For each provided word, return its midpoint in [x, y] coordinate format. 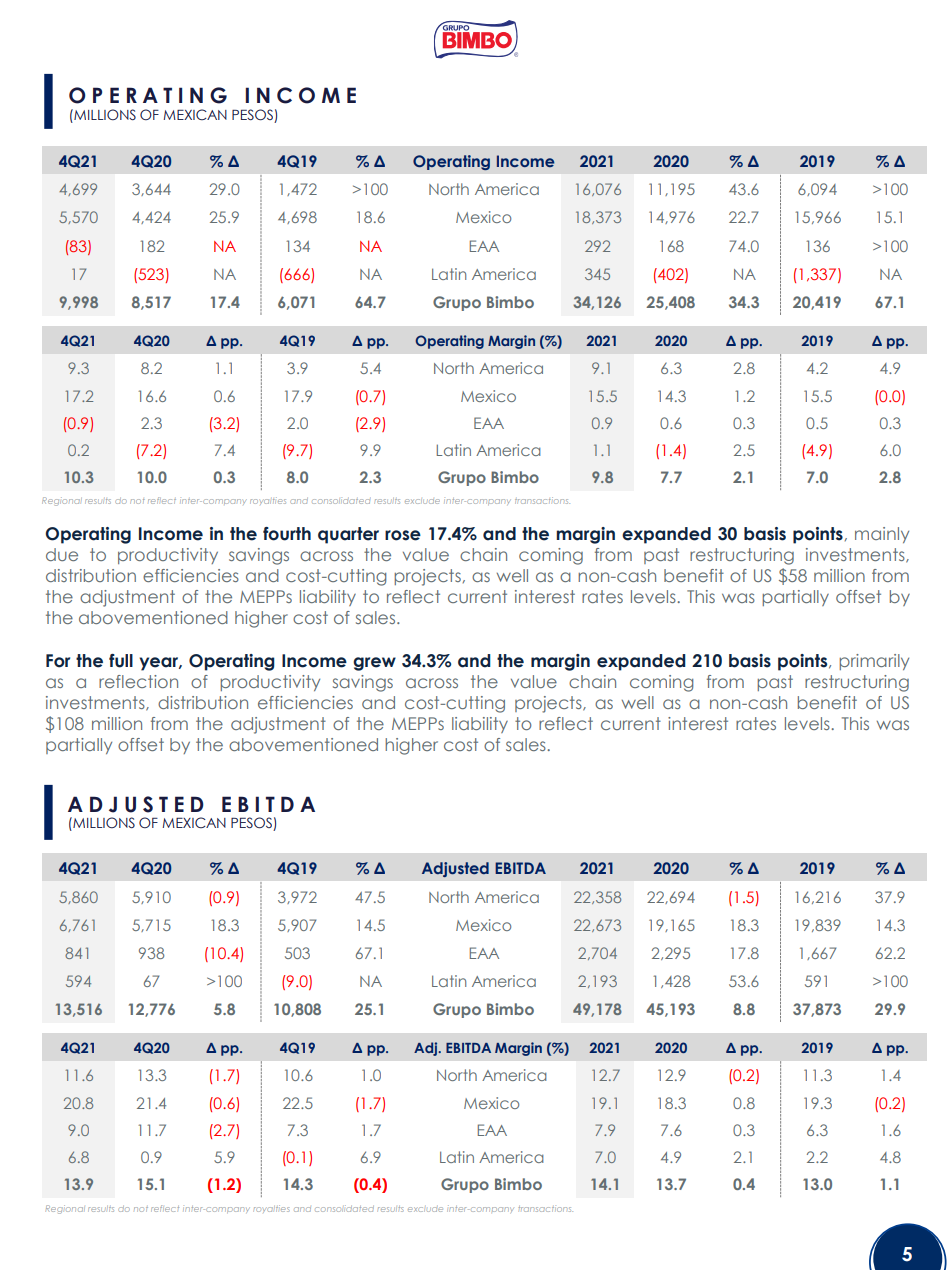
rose [403, 535]
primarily [874, 662]
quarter [348, 535]
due [62, 554]
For [58, 661]
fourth [287, 534]
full [121, 661]
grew [374, 664]
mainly [882, 535]
